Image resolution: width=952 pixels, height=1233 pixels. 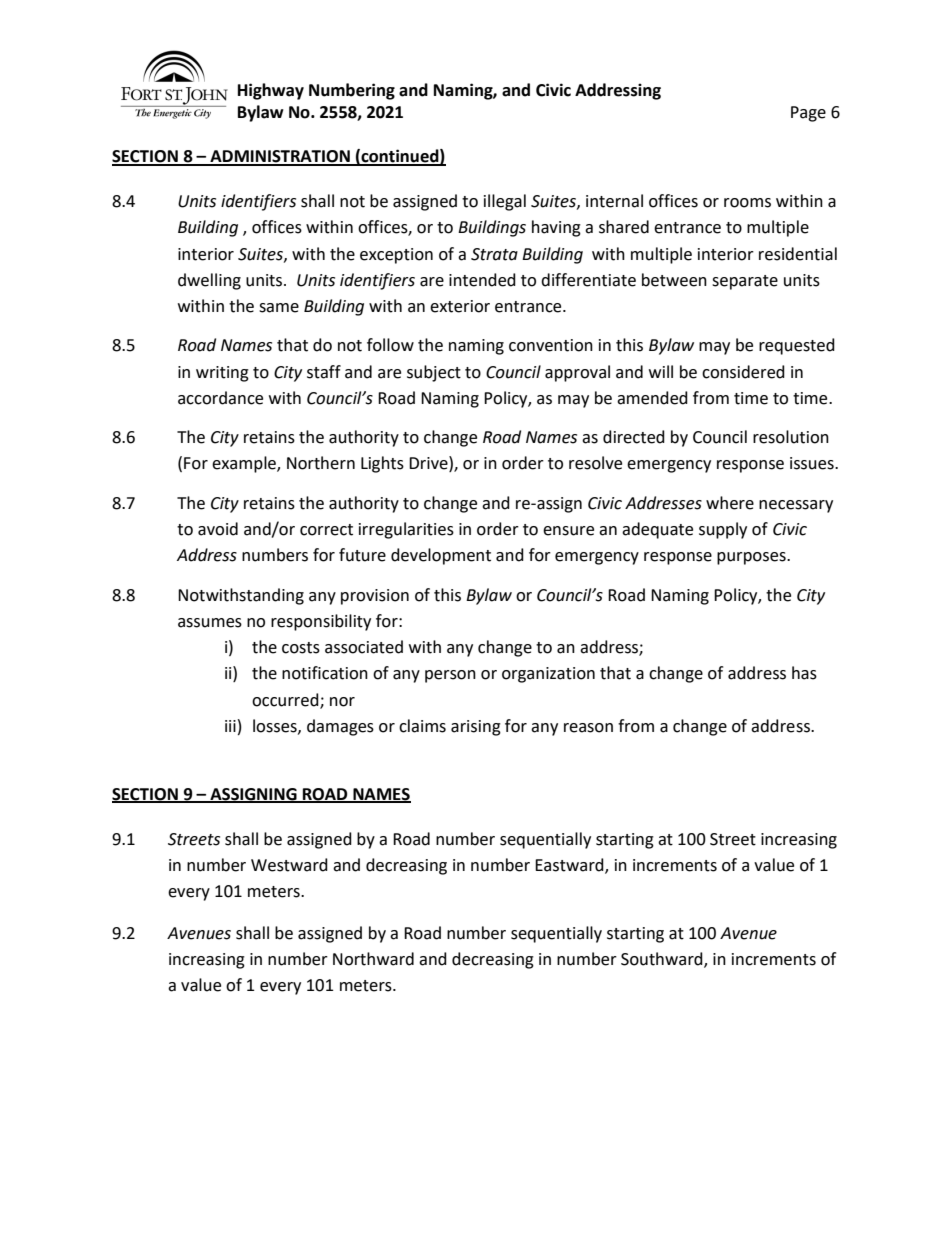 What do you see at coordinates (321, 463) in the image?
I see `Northern` at bounding box center [321, 463].
